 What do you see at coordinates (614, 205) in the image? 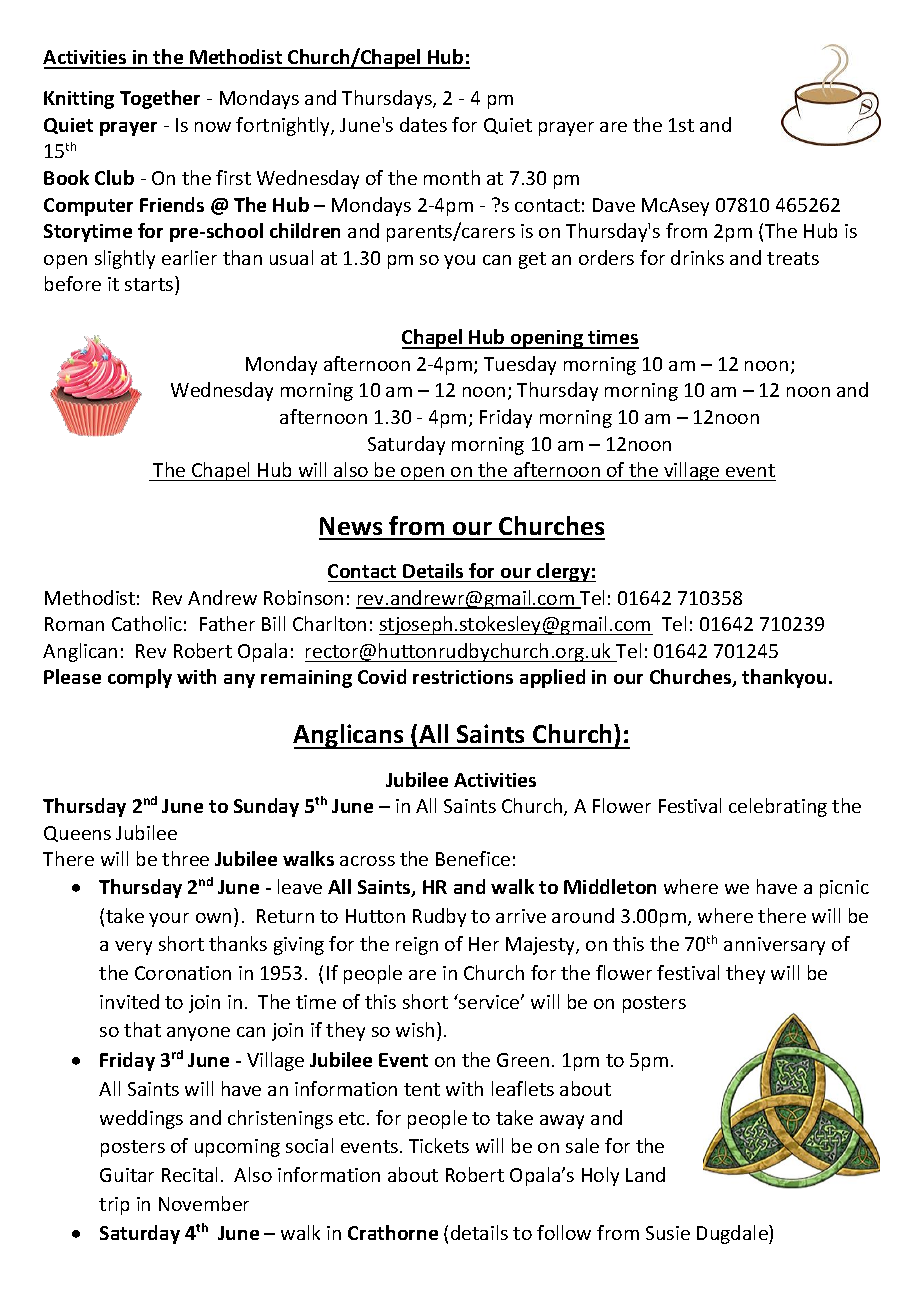
I see `Dave` at bounding box center [614, 205].
